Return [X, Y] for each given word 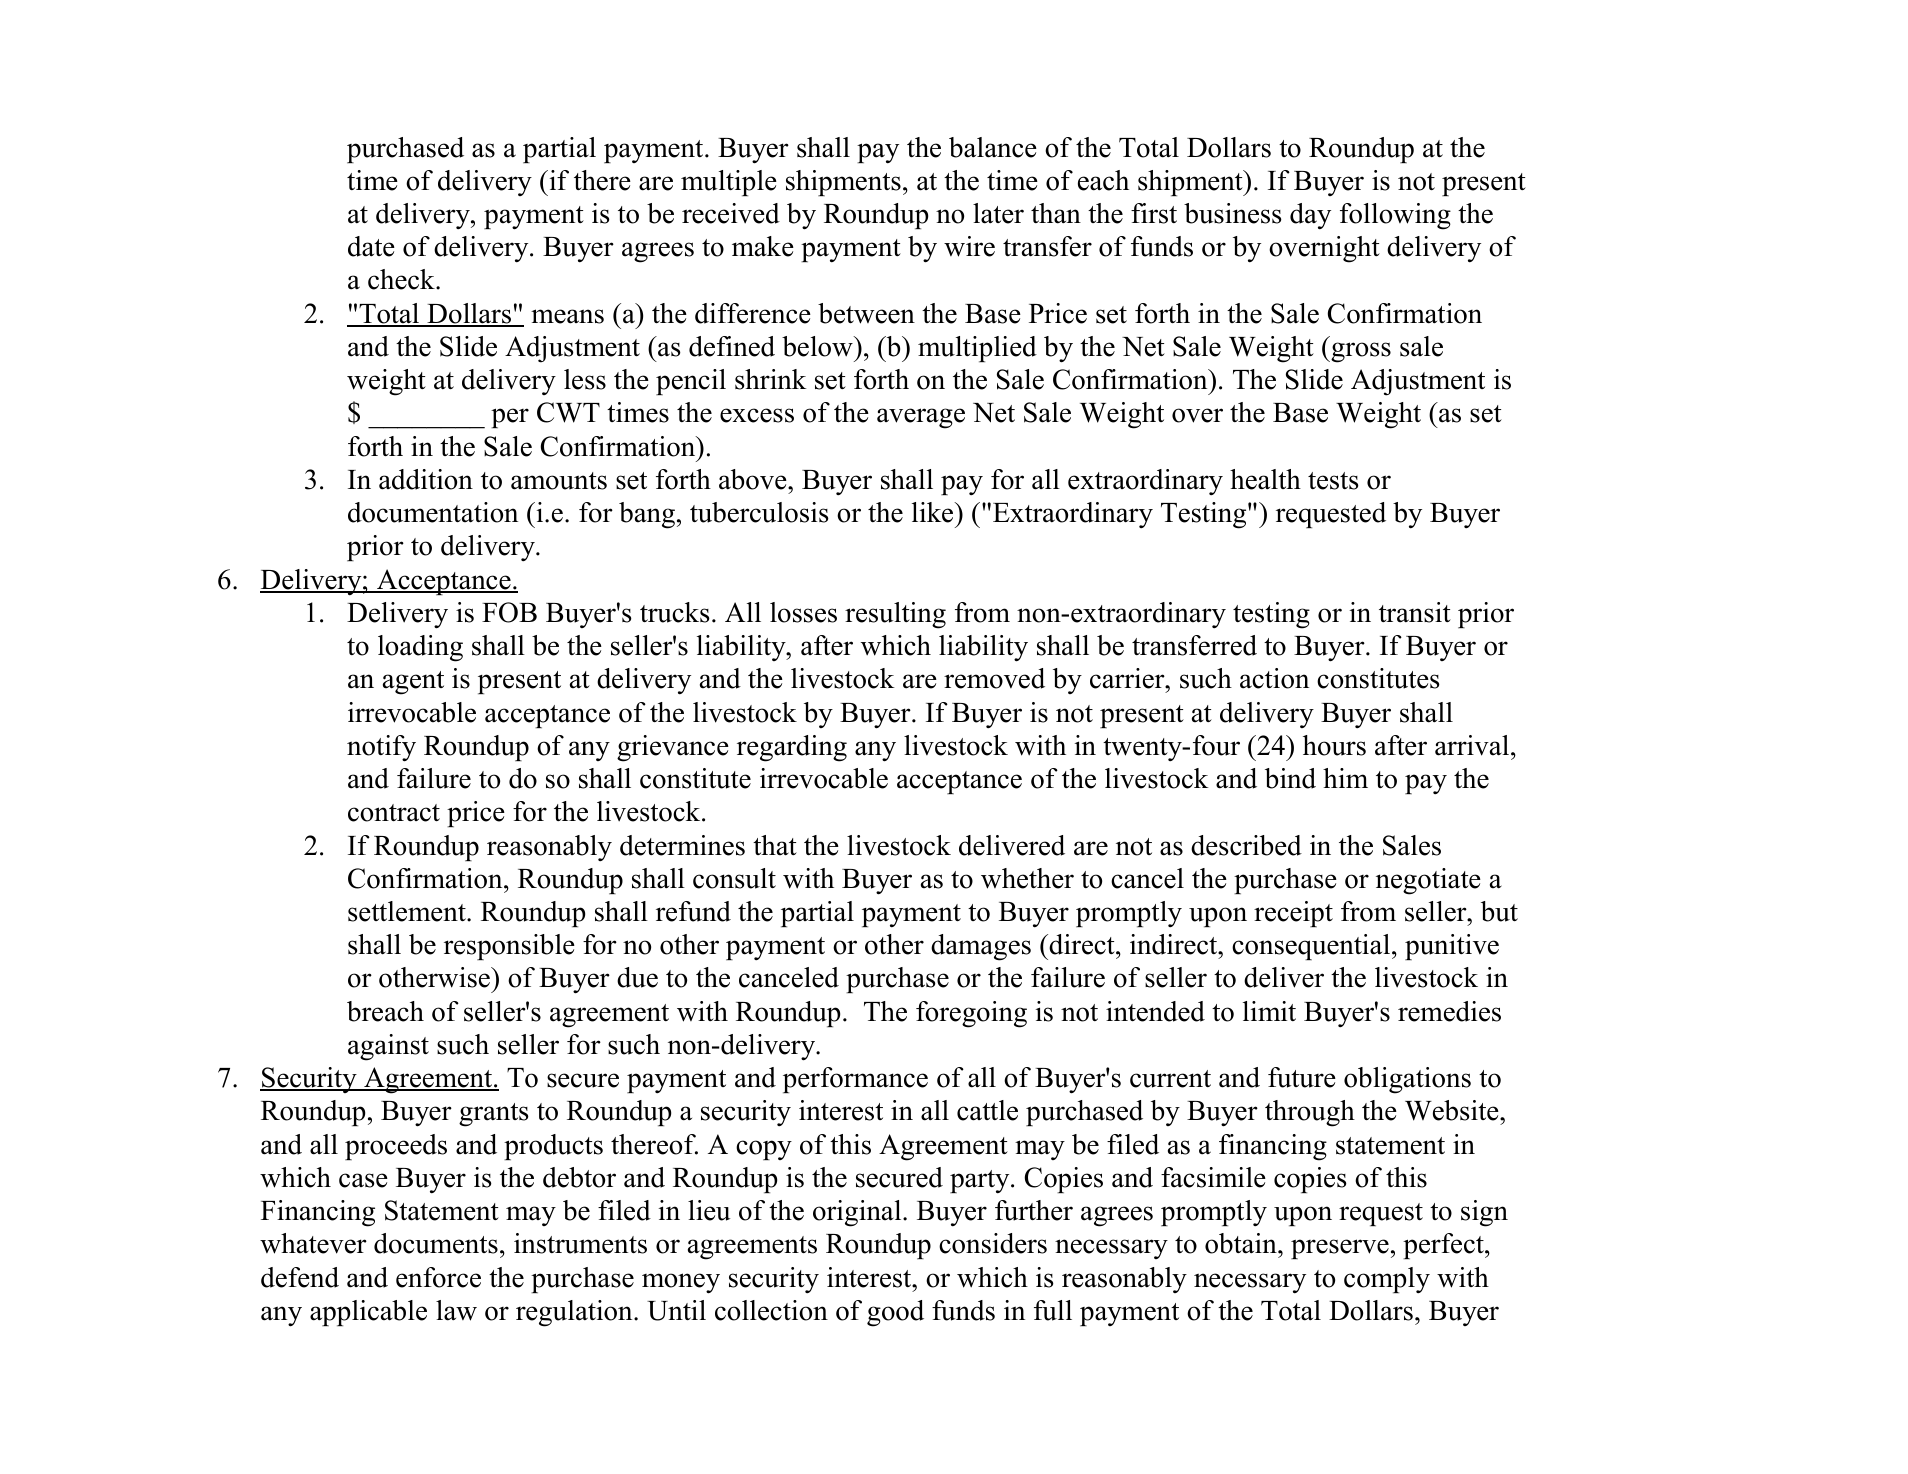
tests [1333, 481]
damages [981, 947]
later [998, 213]
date [371, 246]
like [934, 512]
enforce [438, 1277]
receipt [1293, 914]
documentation [433, 512]
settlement [408, 911]
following [1395, 216]
